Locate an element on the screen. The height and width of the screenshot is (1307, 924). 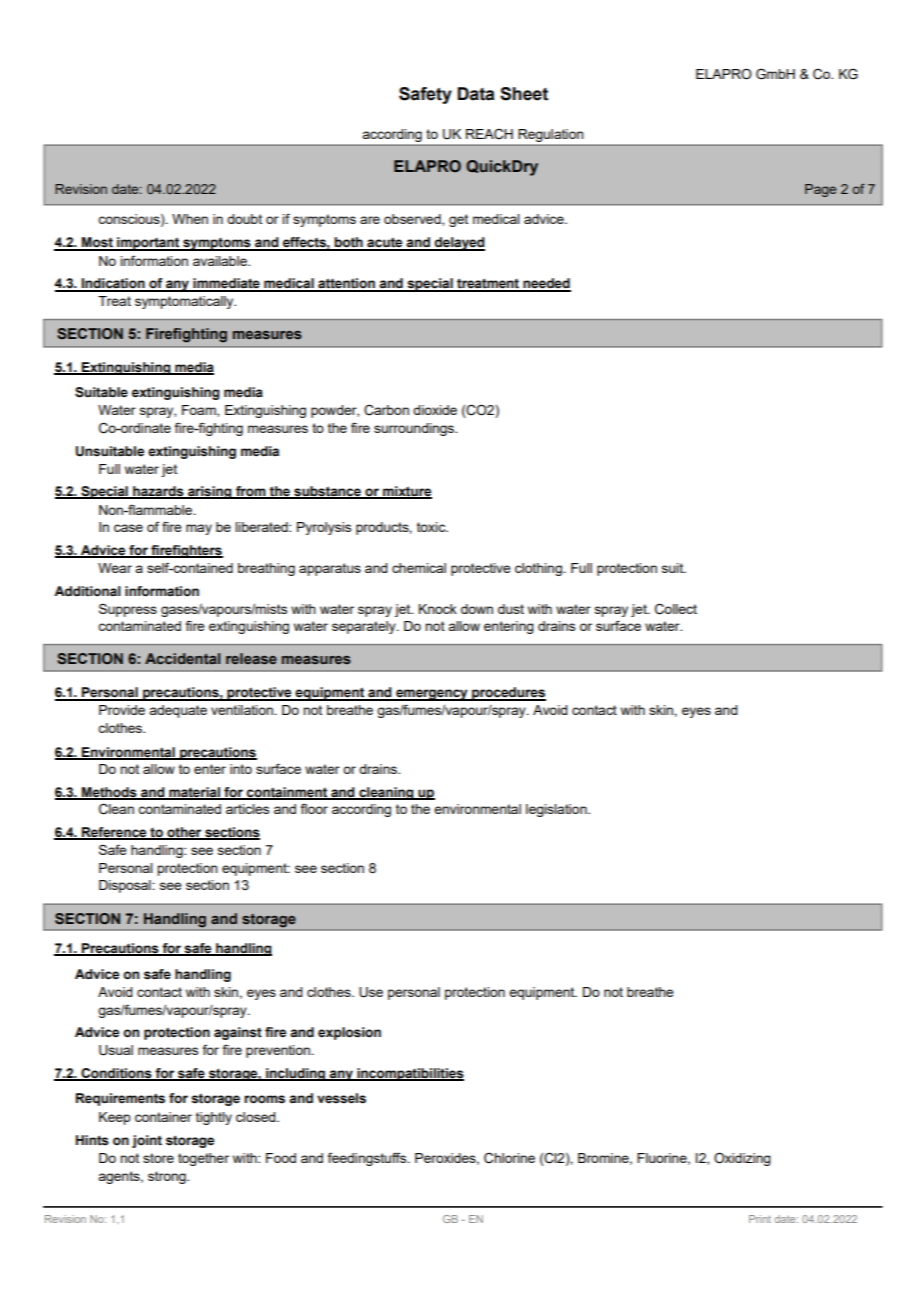
emergency is located at coordinates (432, 695).
